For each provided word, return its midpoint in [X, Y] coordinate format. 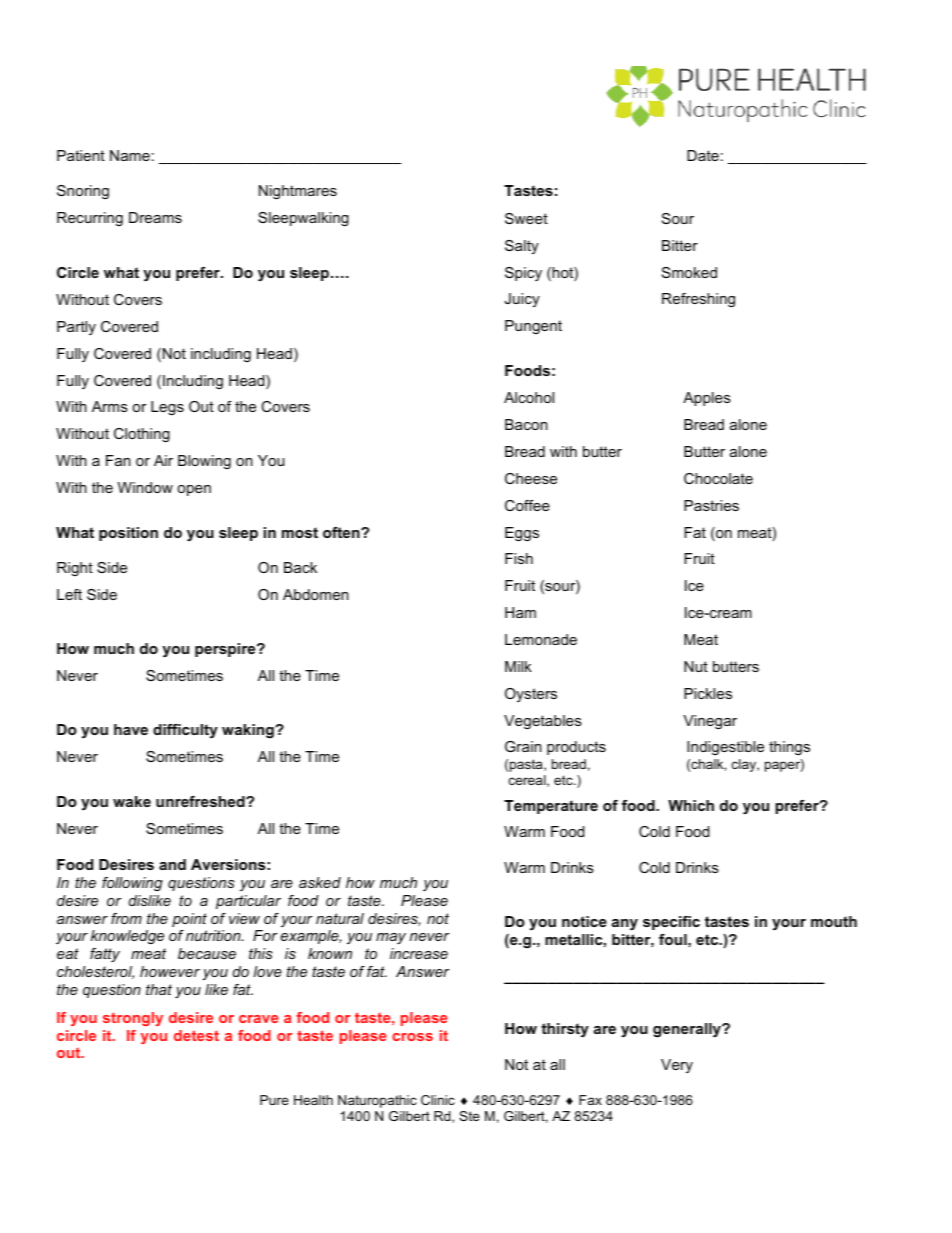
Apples [707, 399]
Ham [520, 612]
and [172, 864]
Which [691, 805]
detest [196, 1035]
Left [69, 594]
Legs [167, 408]
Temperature [551, 807]
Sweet [526, 218]
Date [703, 155]
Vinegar [710, 722]
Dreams [155, 217]
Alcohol [529, 397]
